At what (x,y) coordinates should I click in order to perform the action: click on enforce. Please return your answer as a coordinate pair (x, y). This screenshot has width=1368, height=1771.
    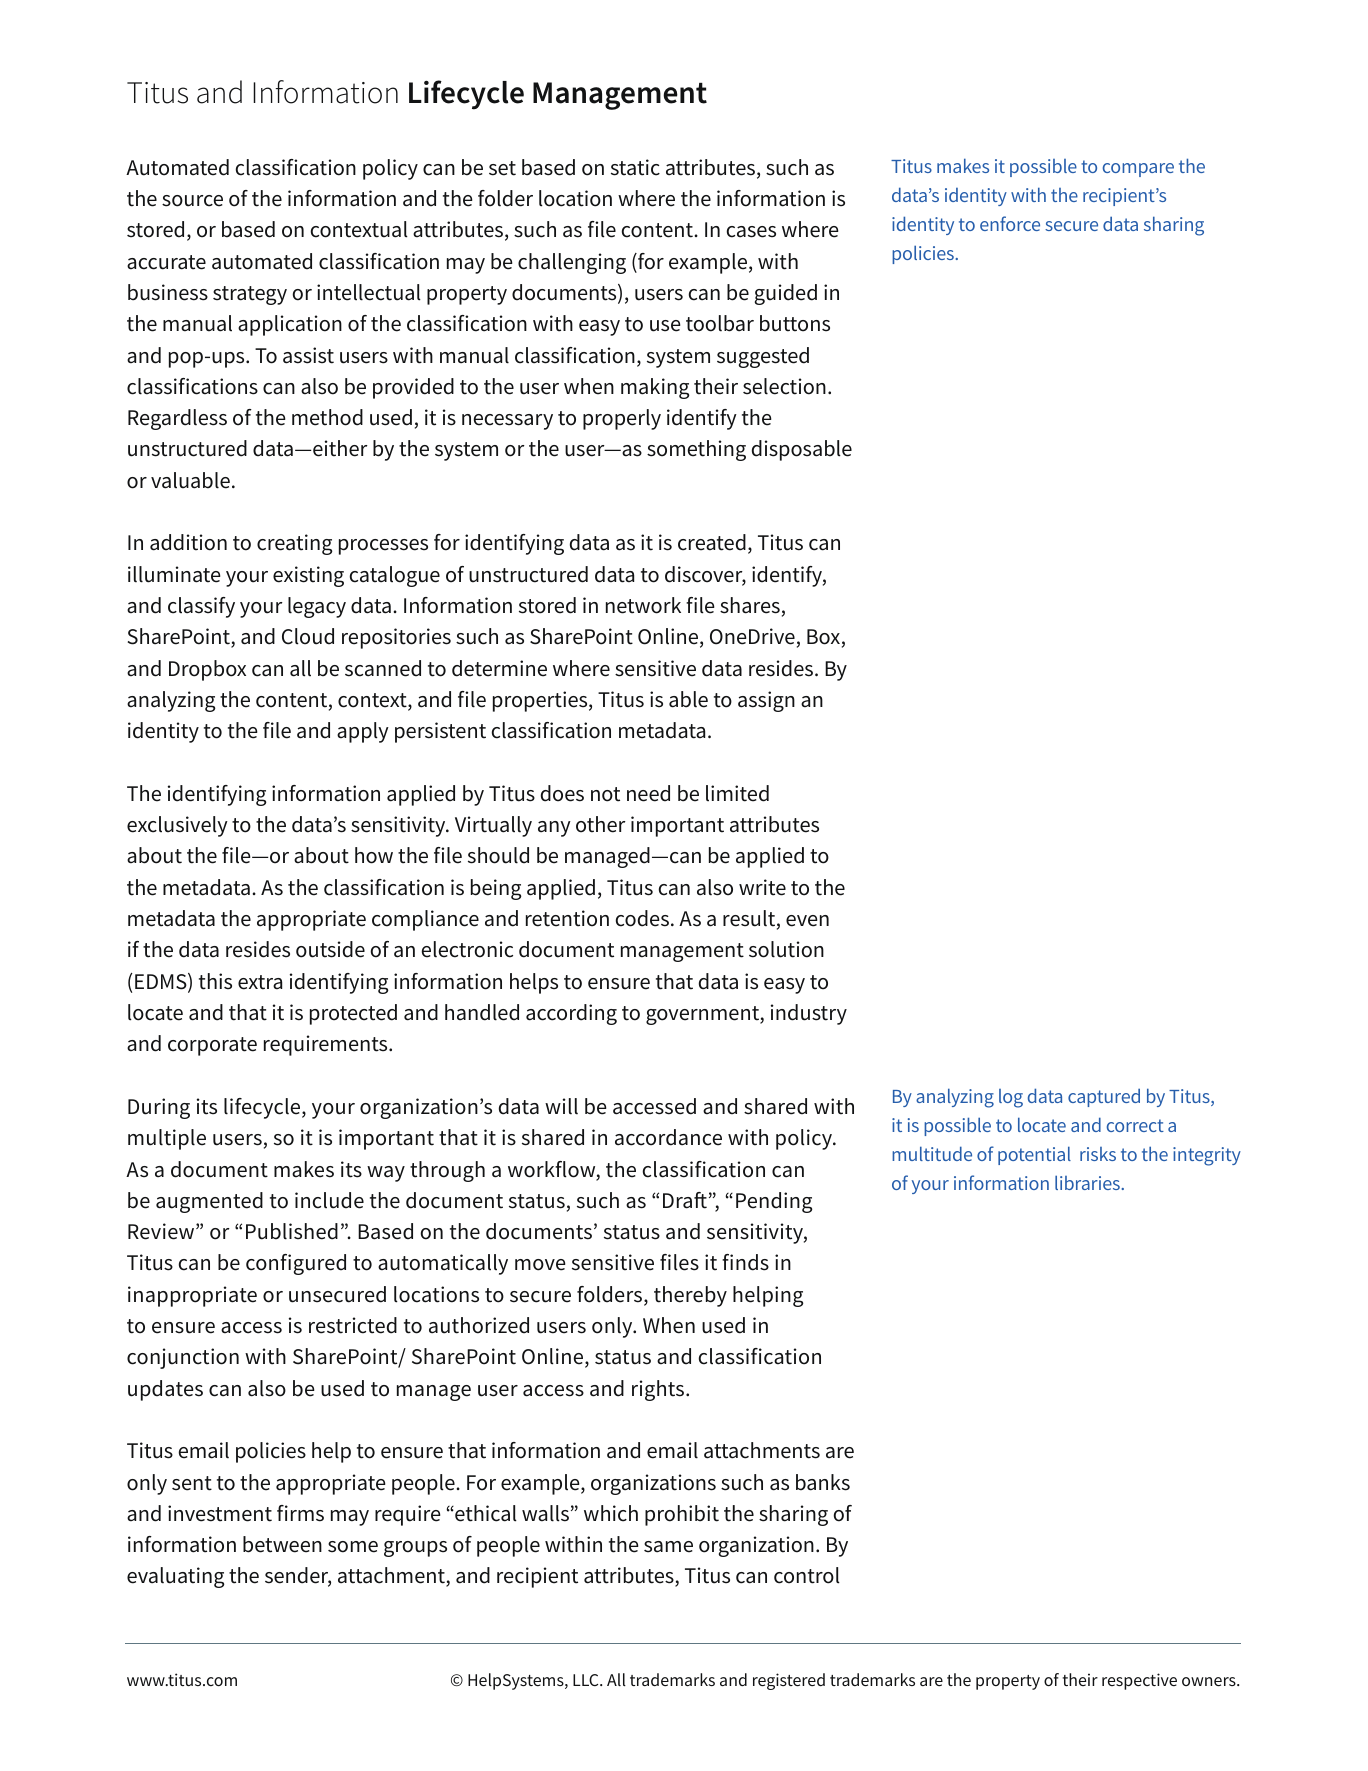
    Looking at the image, I should click on (1010, 223).
